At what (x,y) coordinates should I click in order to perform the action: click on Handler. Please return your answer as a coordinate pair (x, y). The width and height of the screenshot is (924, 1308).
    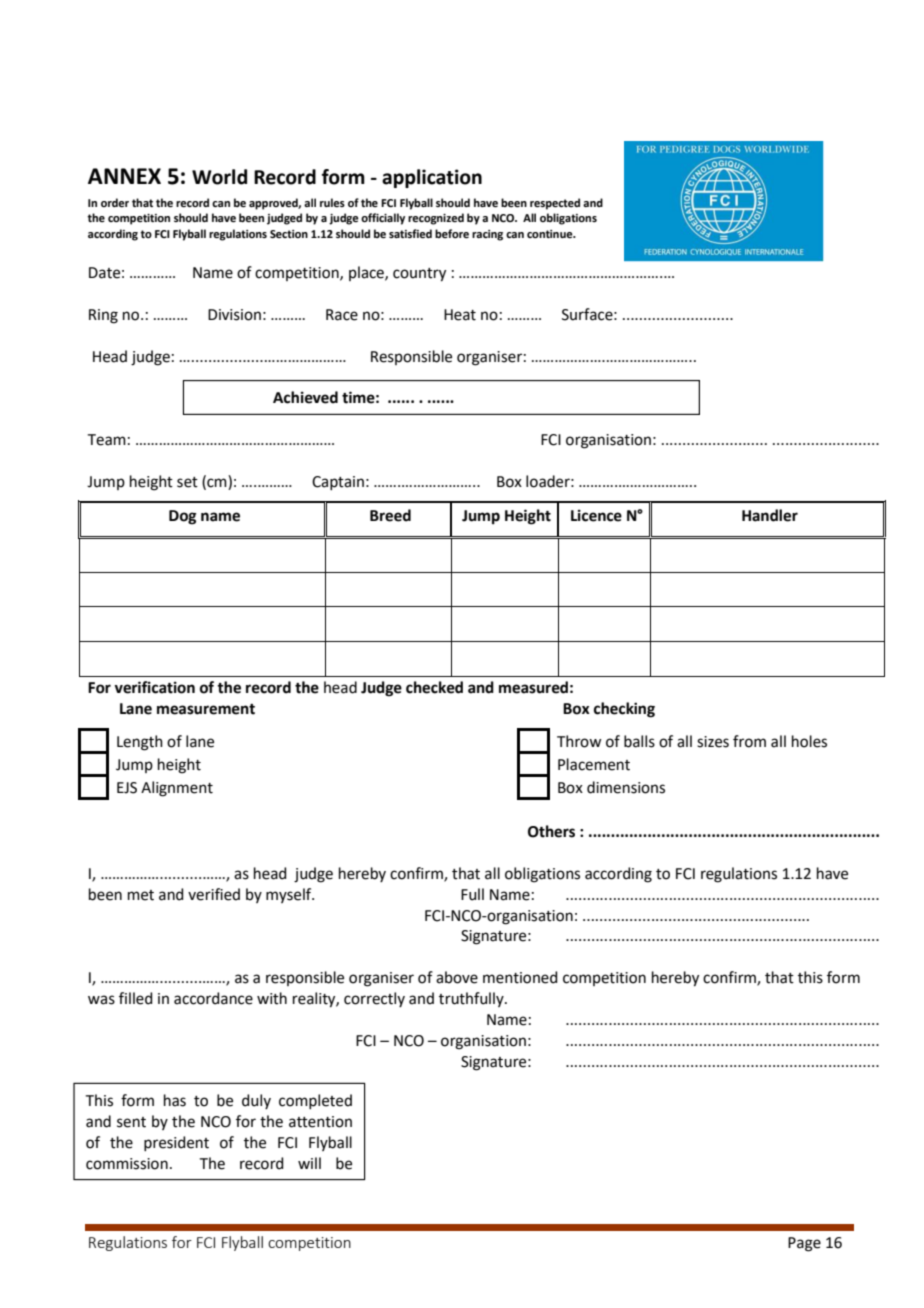
    Looking at the image, I should click on (770, 515).
